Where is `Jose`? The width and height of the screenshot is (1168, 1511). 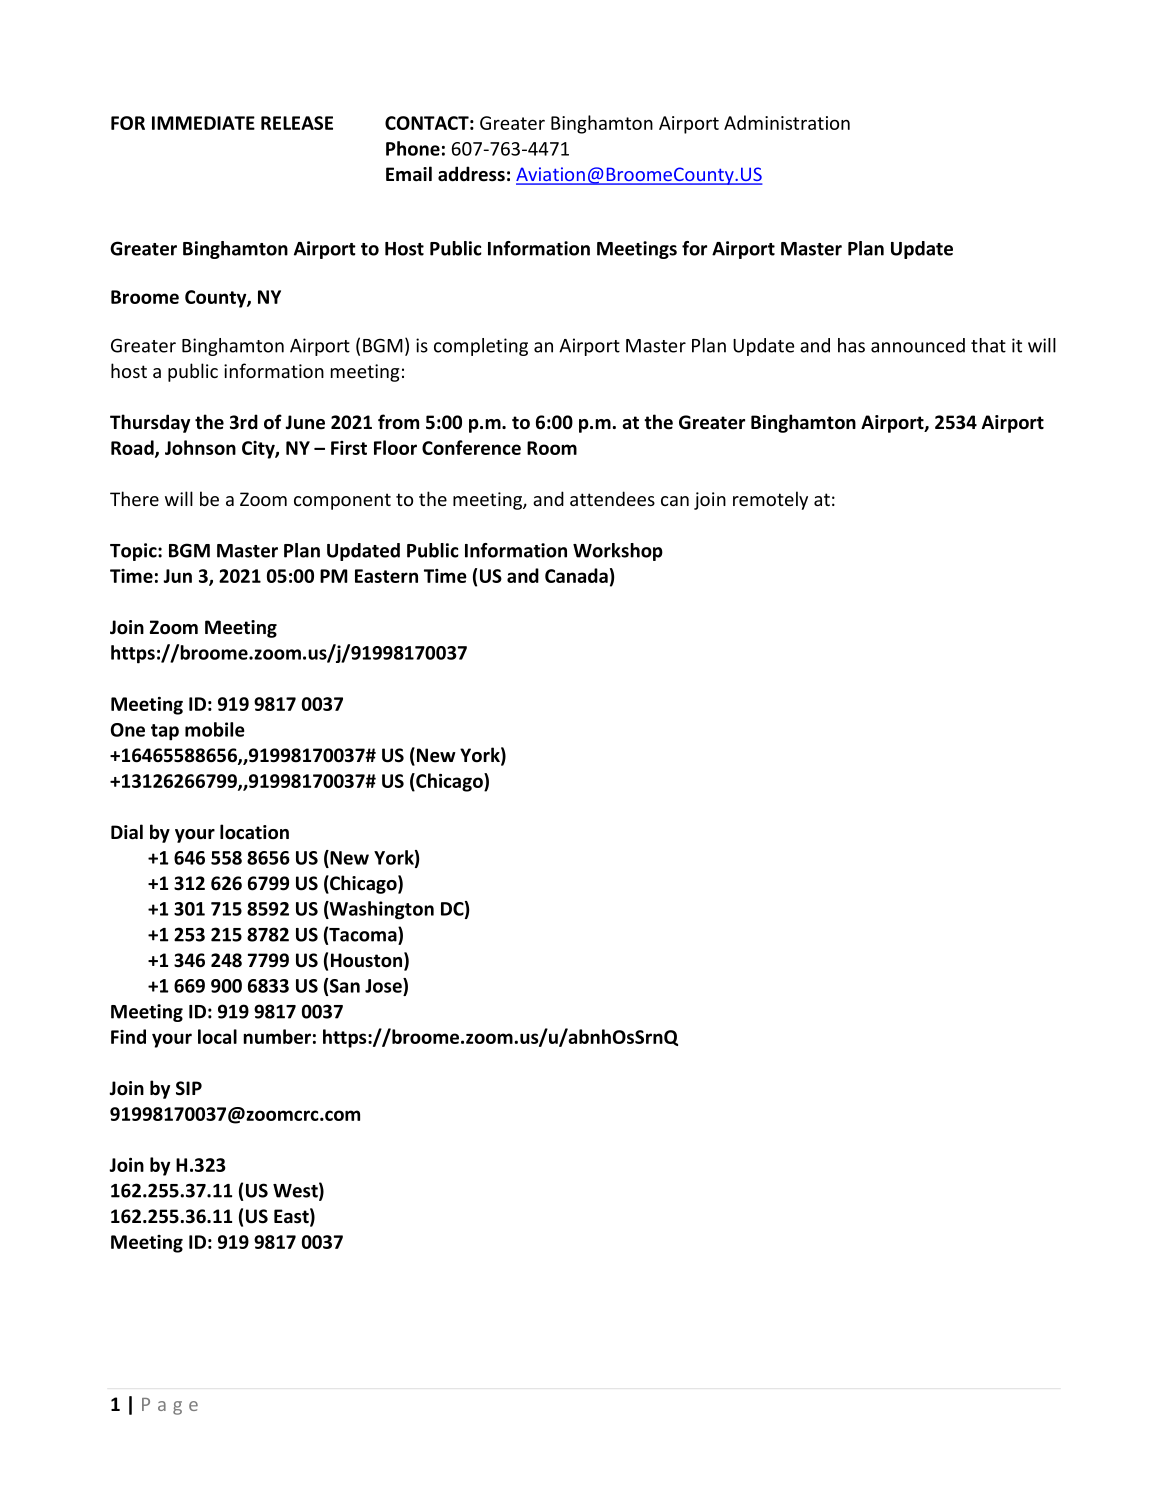 Jose is located at coordinates (384, 985).
